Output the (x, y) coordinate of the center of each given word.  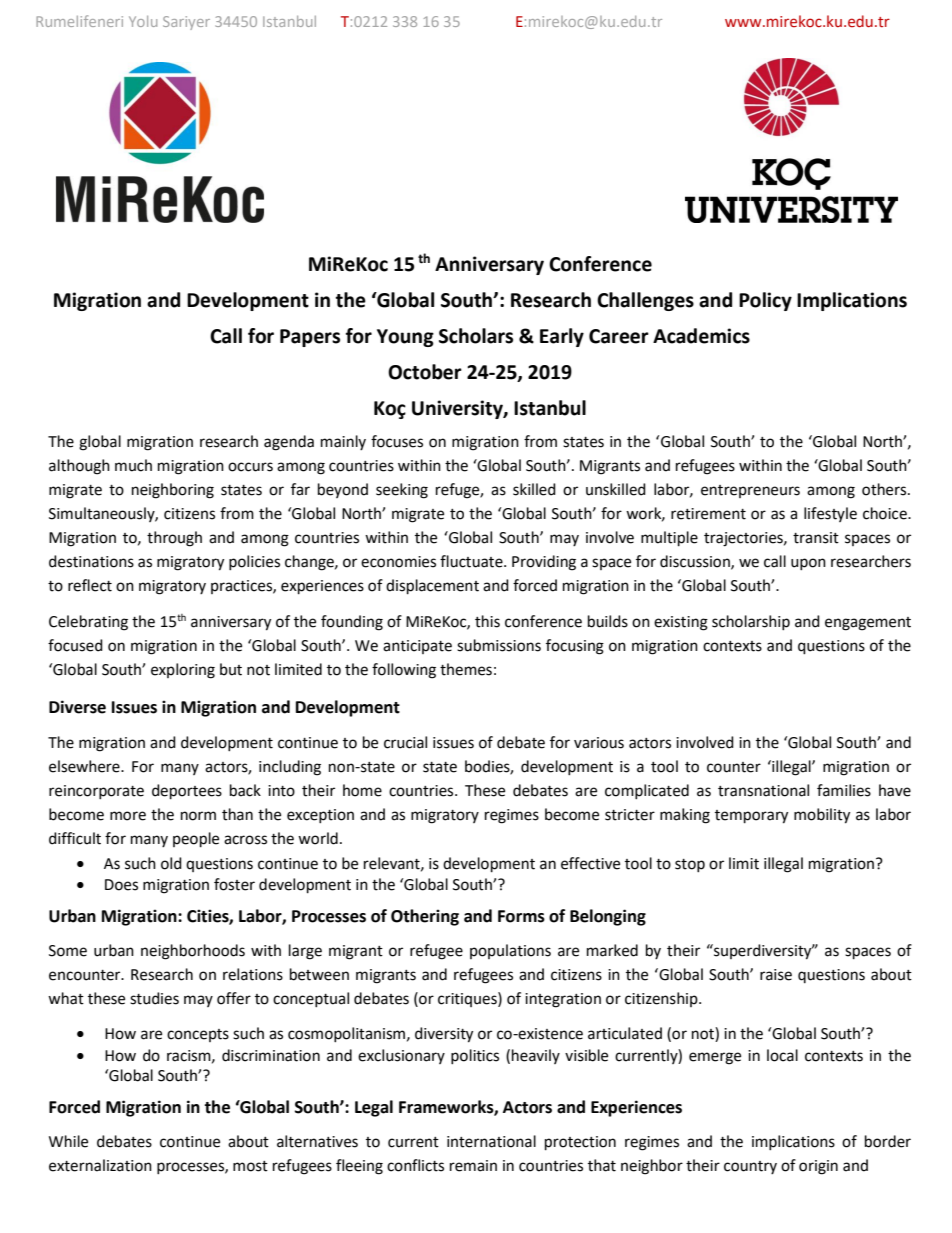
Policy (765, 301)
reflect (90, 585)
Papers (310, 338)
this (487, 621)
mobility (822, 816)
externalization (100, 1165)
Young (405, 338)
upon (808, 564)
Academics (701, 336)
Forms (521, 916)
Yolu (143, 21)
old (171, 863)
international (491, 1141)
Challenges (645, 301)
